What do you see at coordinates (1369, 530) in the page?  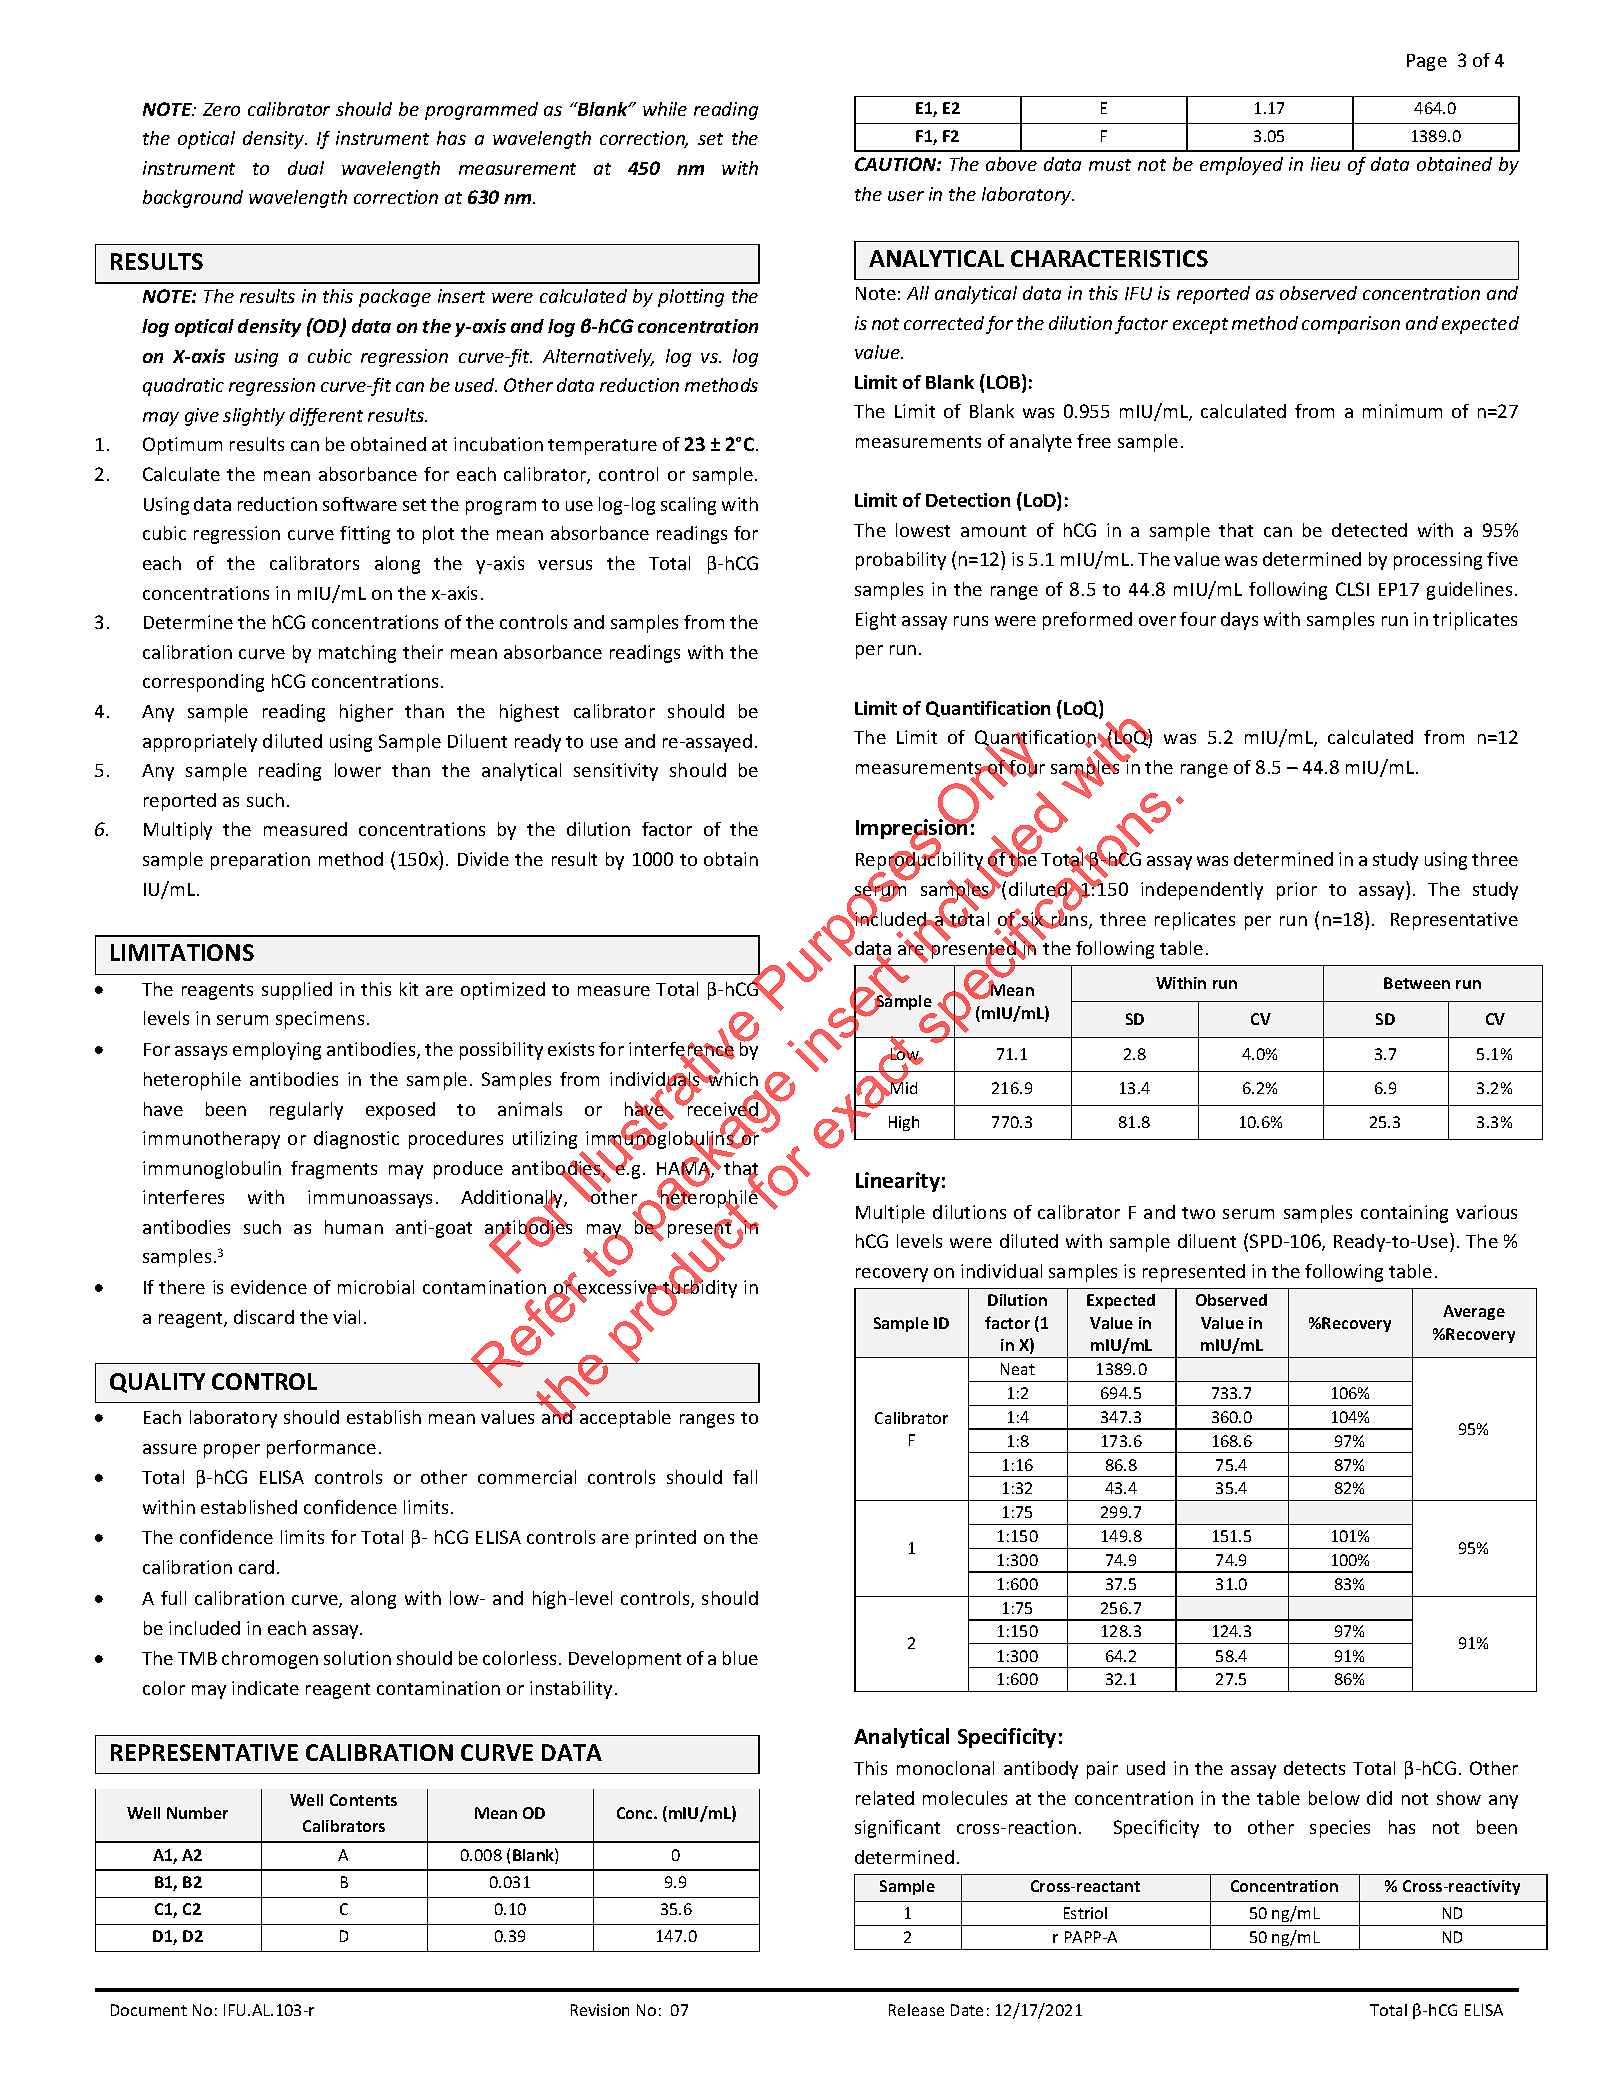 I see `detected` at bounding box center [1369, 530].
